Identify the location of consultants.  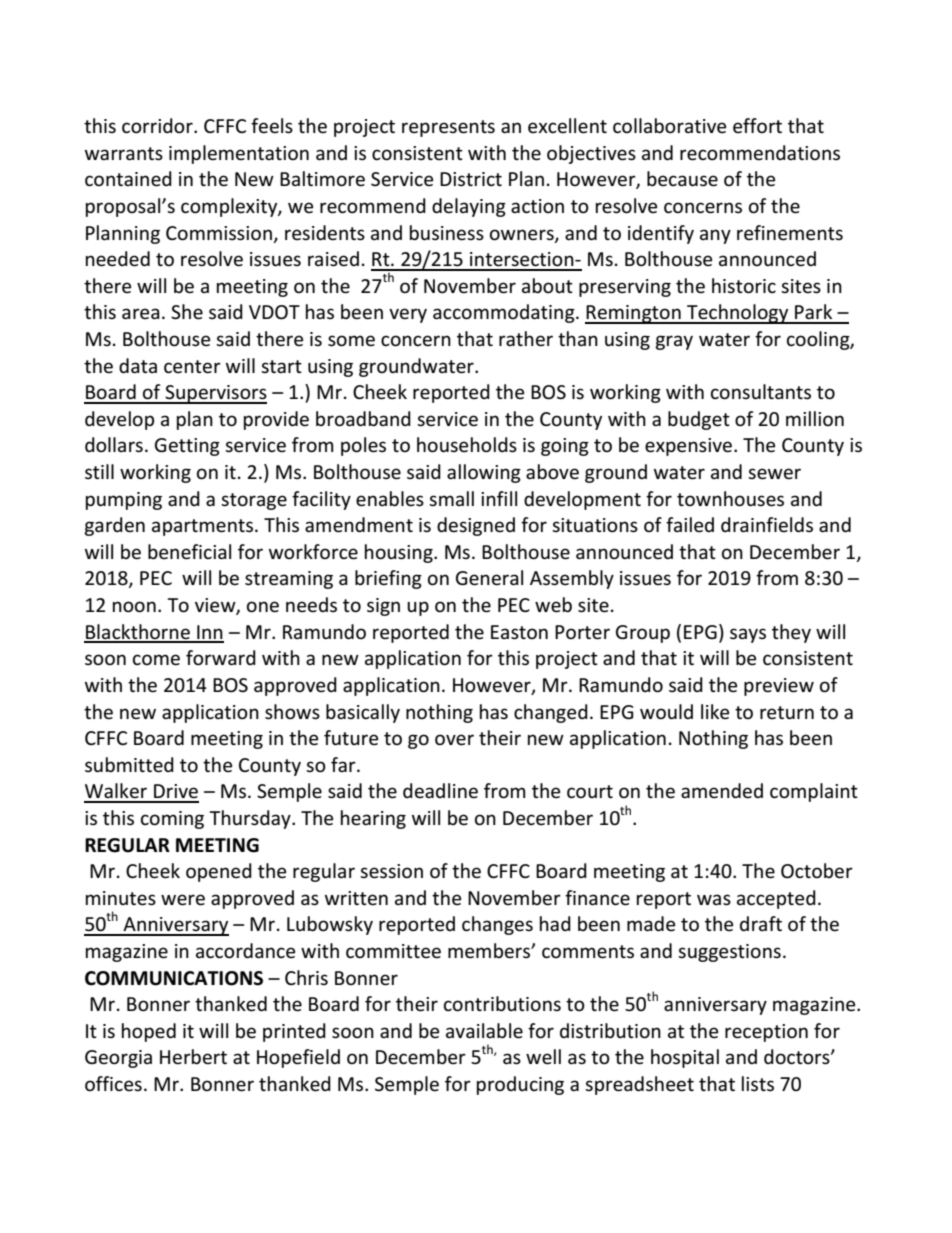
(761, 392).
